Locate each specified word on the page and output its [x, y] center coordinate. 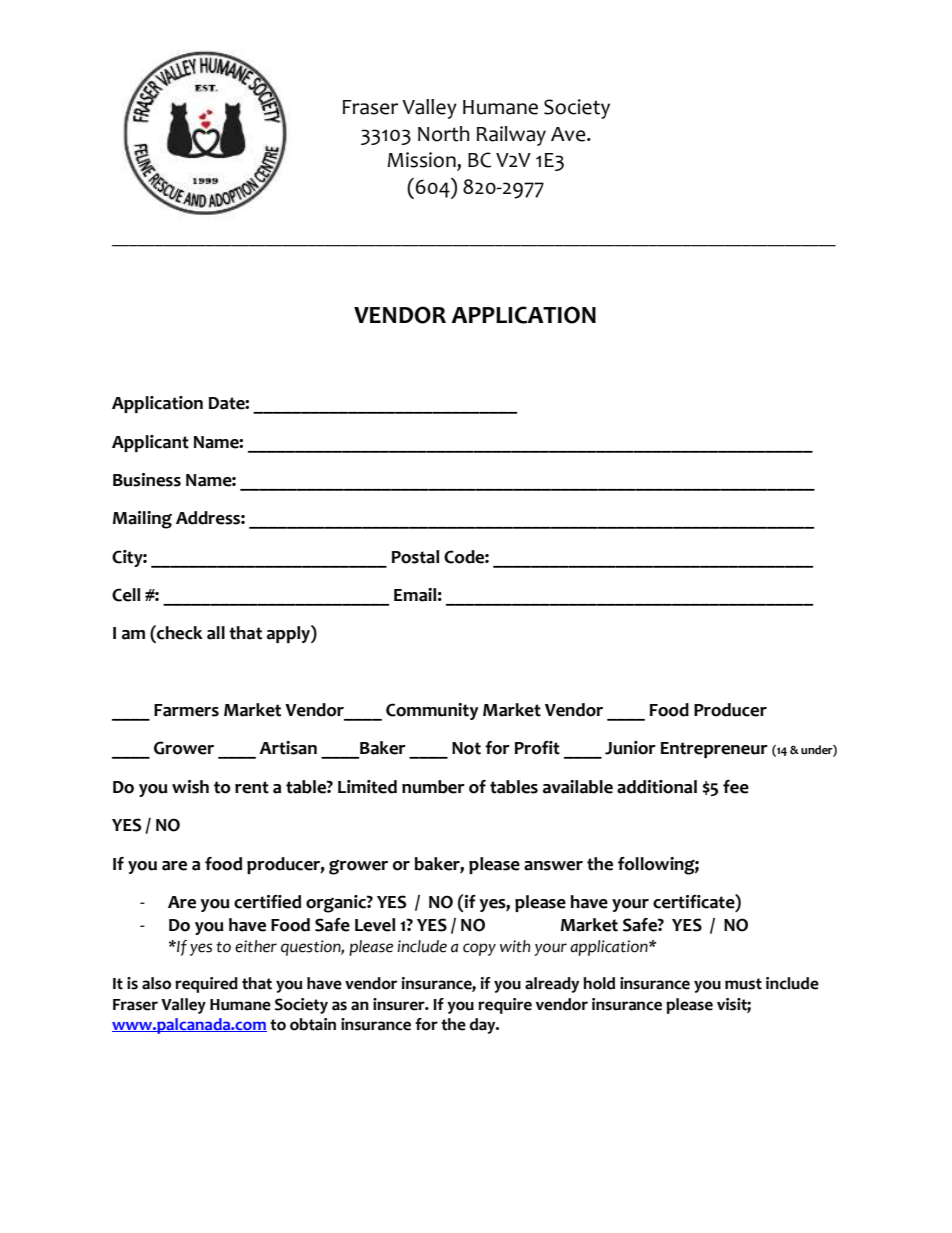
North [444, 134]
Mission [422, 161]
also [156, 983]
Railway [511, 136]
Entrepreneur [714, 750]
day [484, 1026]
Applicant [150, 443]
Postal [415, 557]
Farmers [186, 710]
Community [432, 711]
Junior [630, 748]
